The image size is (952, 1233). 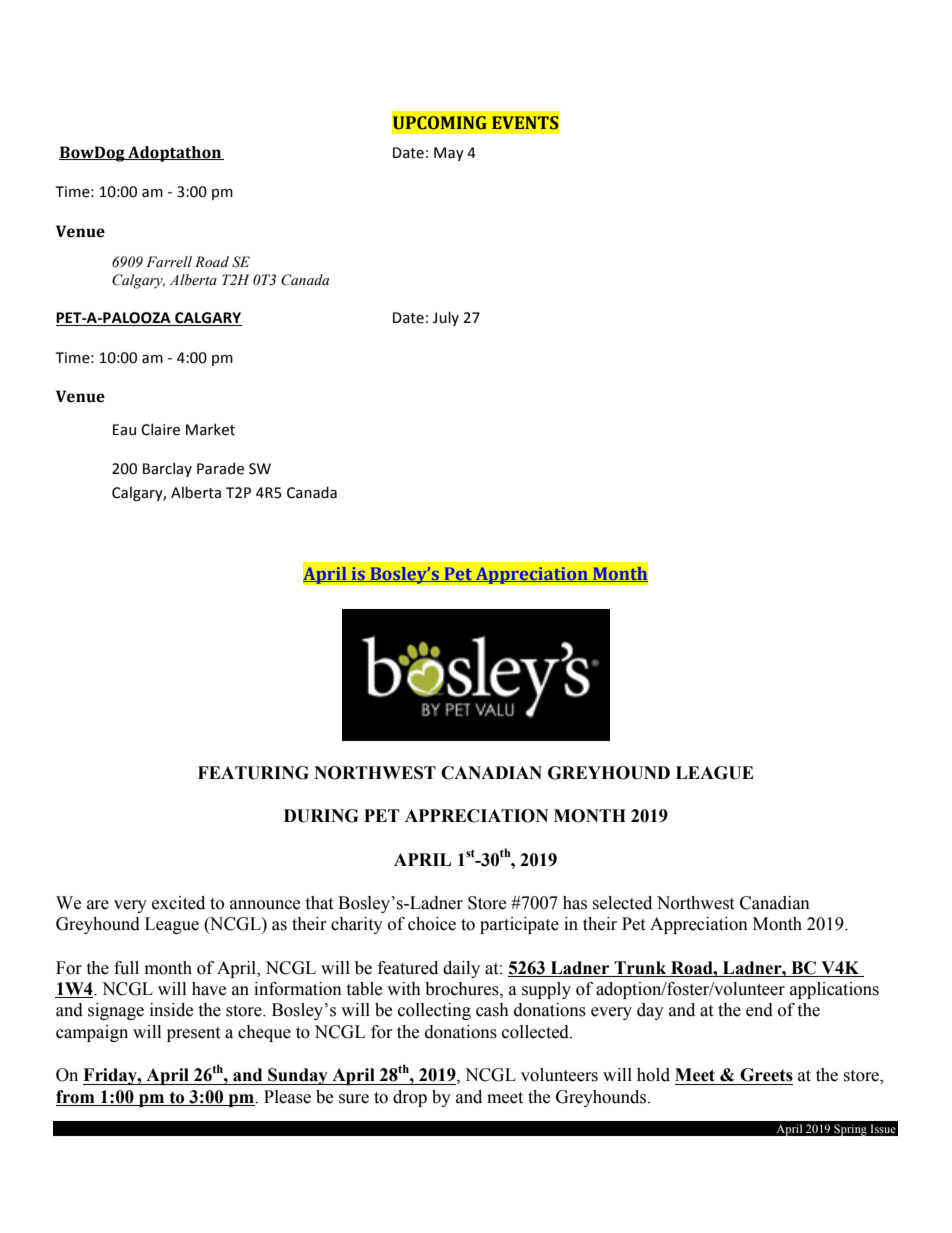 I want to click on Claire, so click(x=160, y=429).
